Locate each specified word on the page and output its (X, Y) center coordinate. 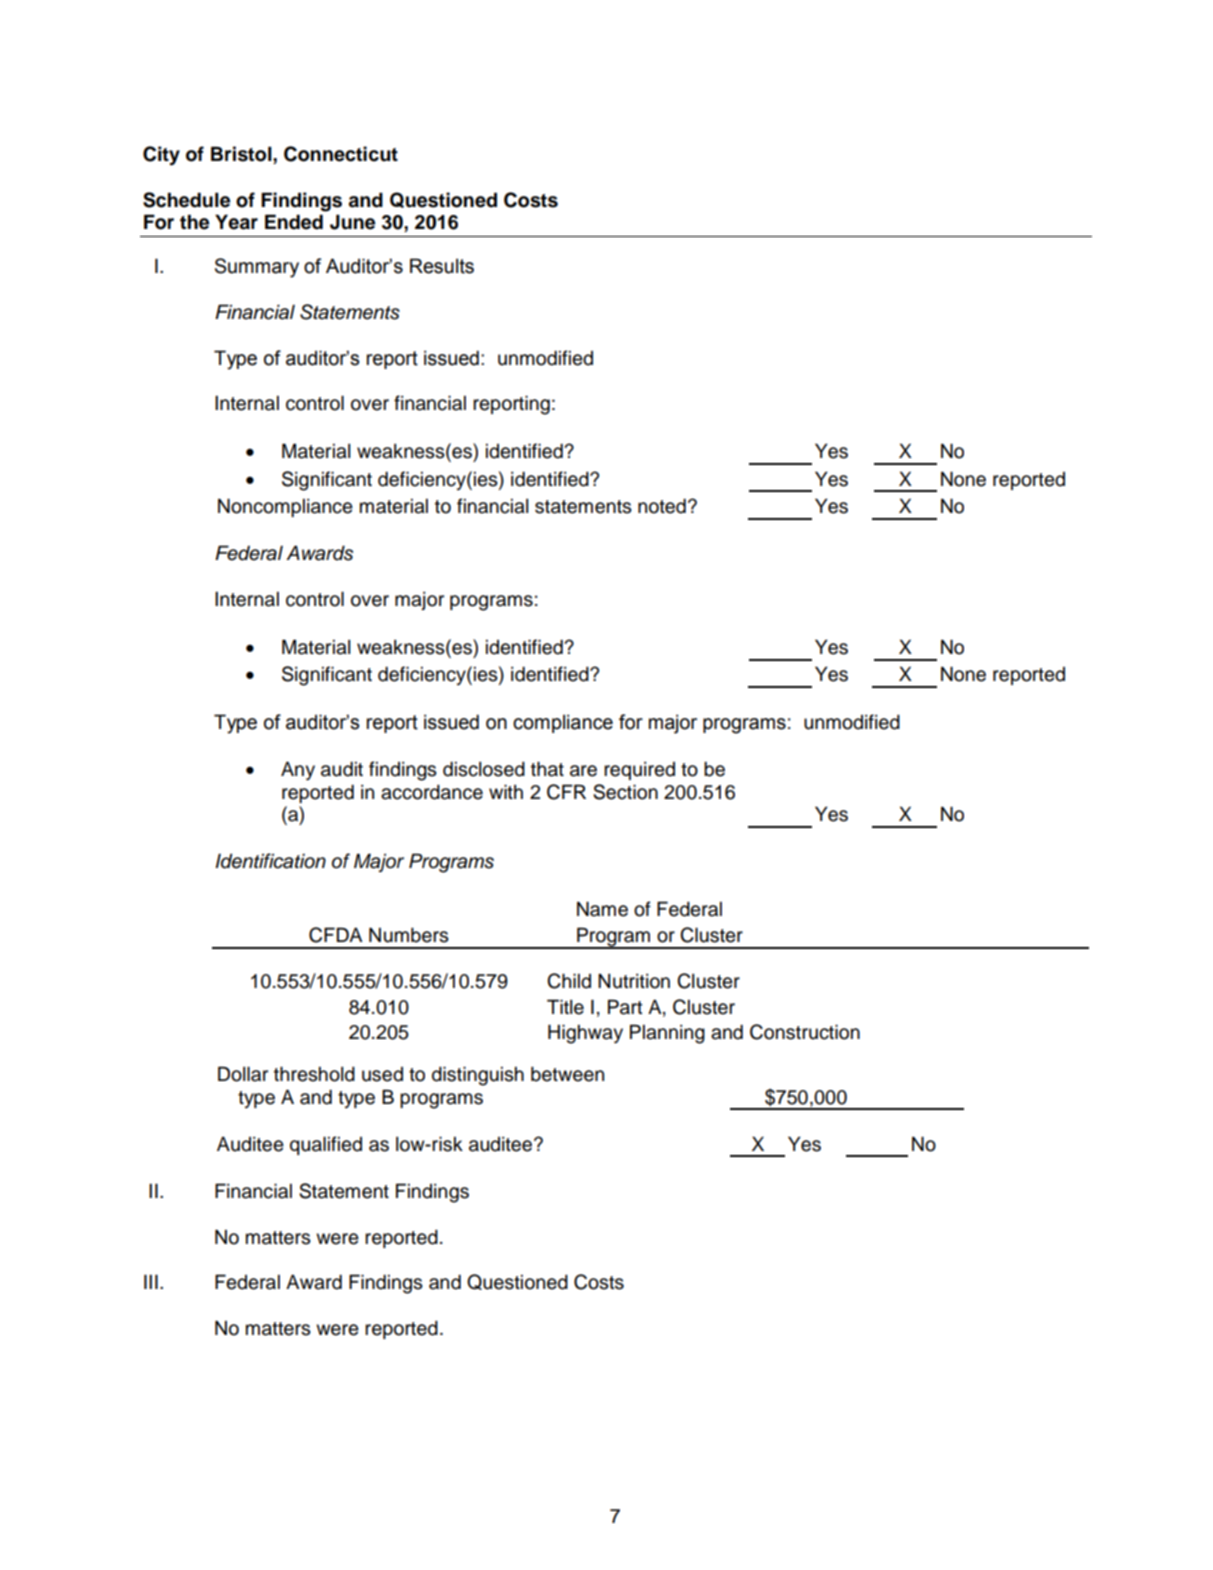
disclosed (484, 769)
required (639, 771)
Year (236, 222)
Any (298, 771)
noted (662, 506)
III (151, 1281)
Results (442, 266)
